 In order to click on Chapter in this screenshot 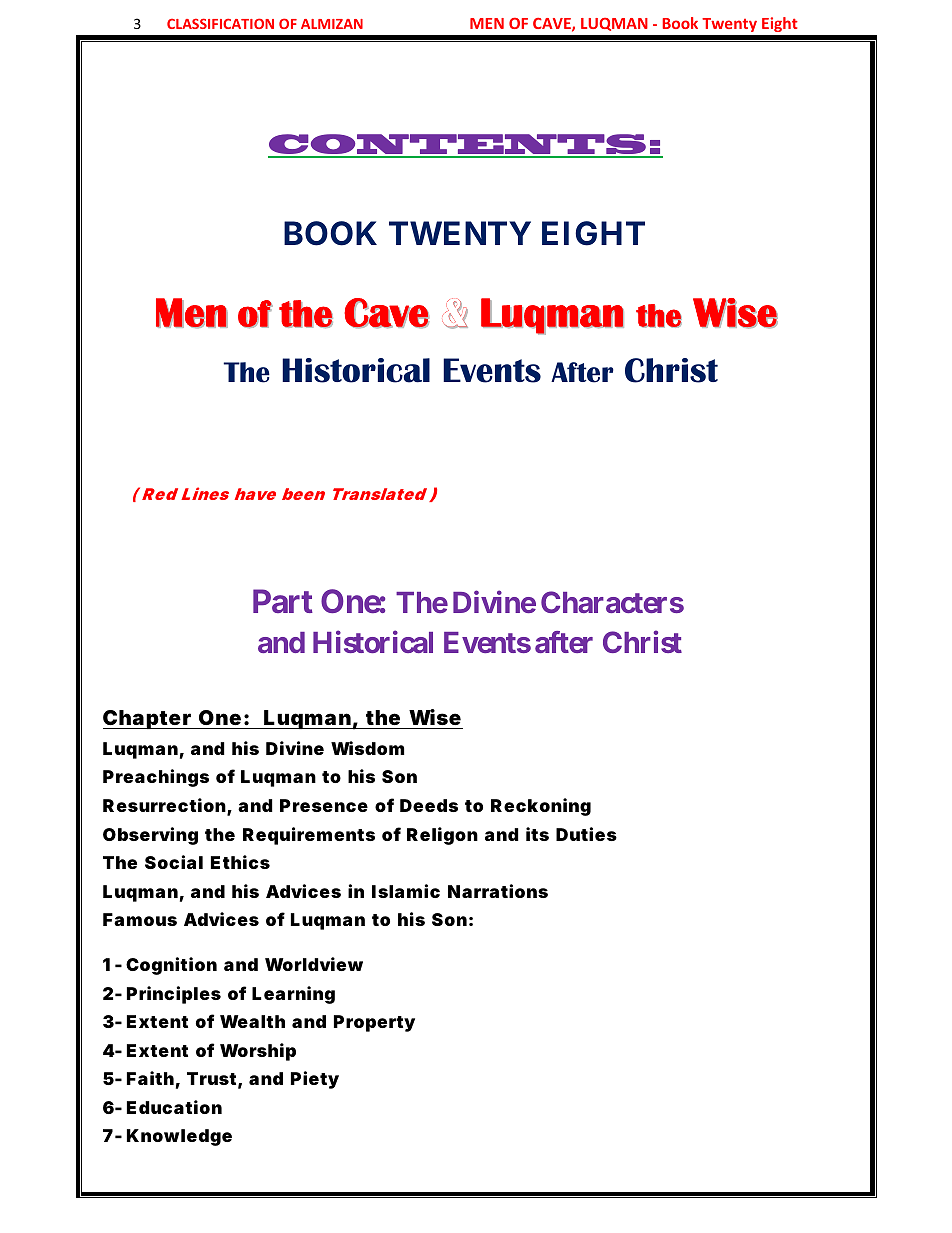, I will do `click(149, 719)`.
